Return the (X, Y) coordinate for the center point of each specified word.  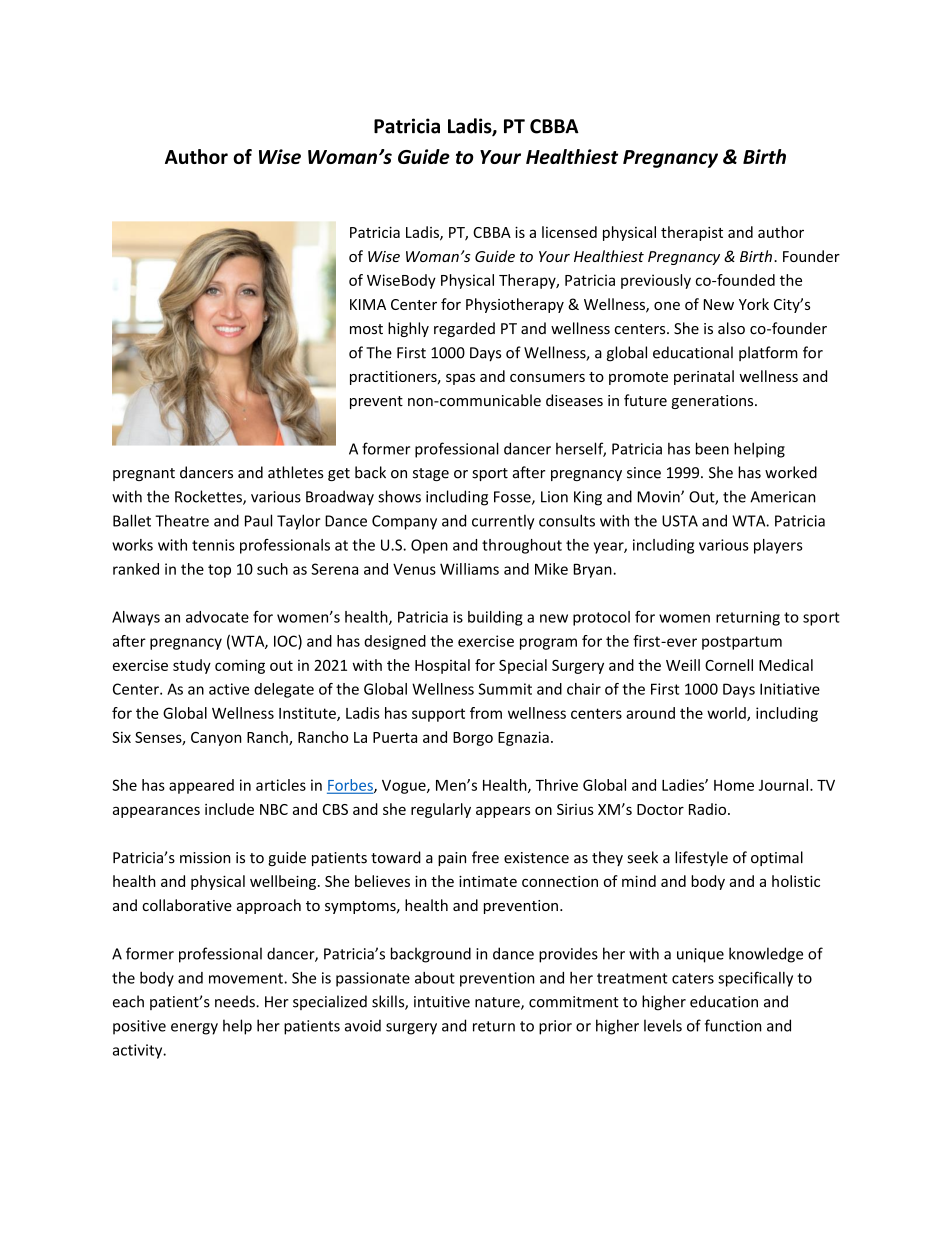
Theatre (182, 520)
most (366, 329)
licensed (569, 232)
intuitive (442, 1002)
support (438, 715)
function (733, 1025)
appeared (201, 786)
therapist (692, 233)
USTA (680, 521)
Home (734, 785)
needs (236, 1001)
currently (503, 522)
